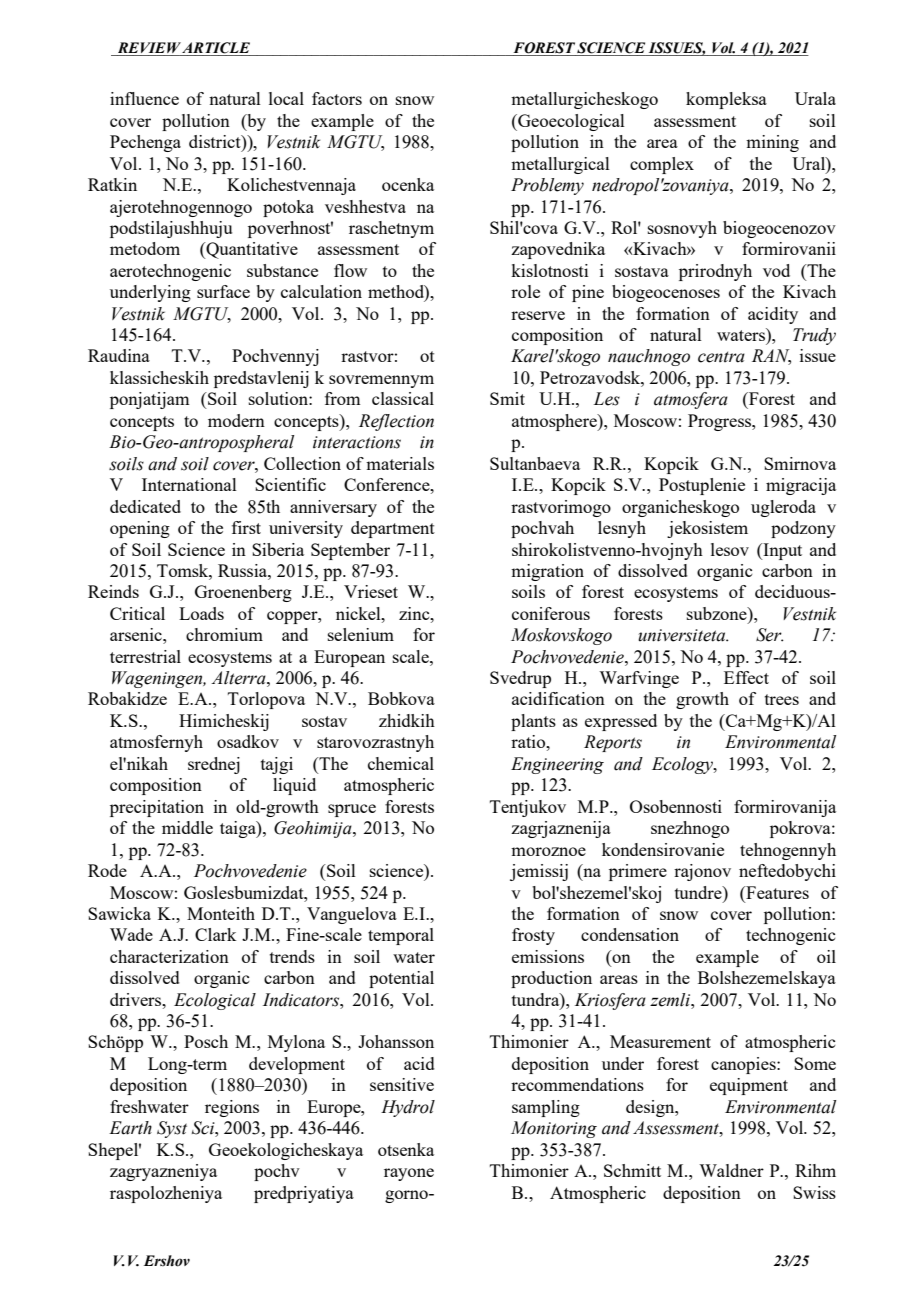 The height and width of the screenshot is (1308, 924). I want to click on Clark, so click(215, 934).
